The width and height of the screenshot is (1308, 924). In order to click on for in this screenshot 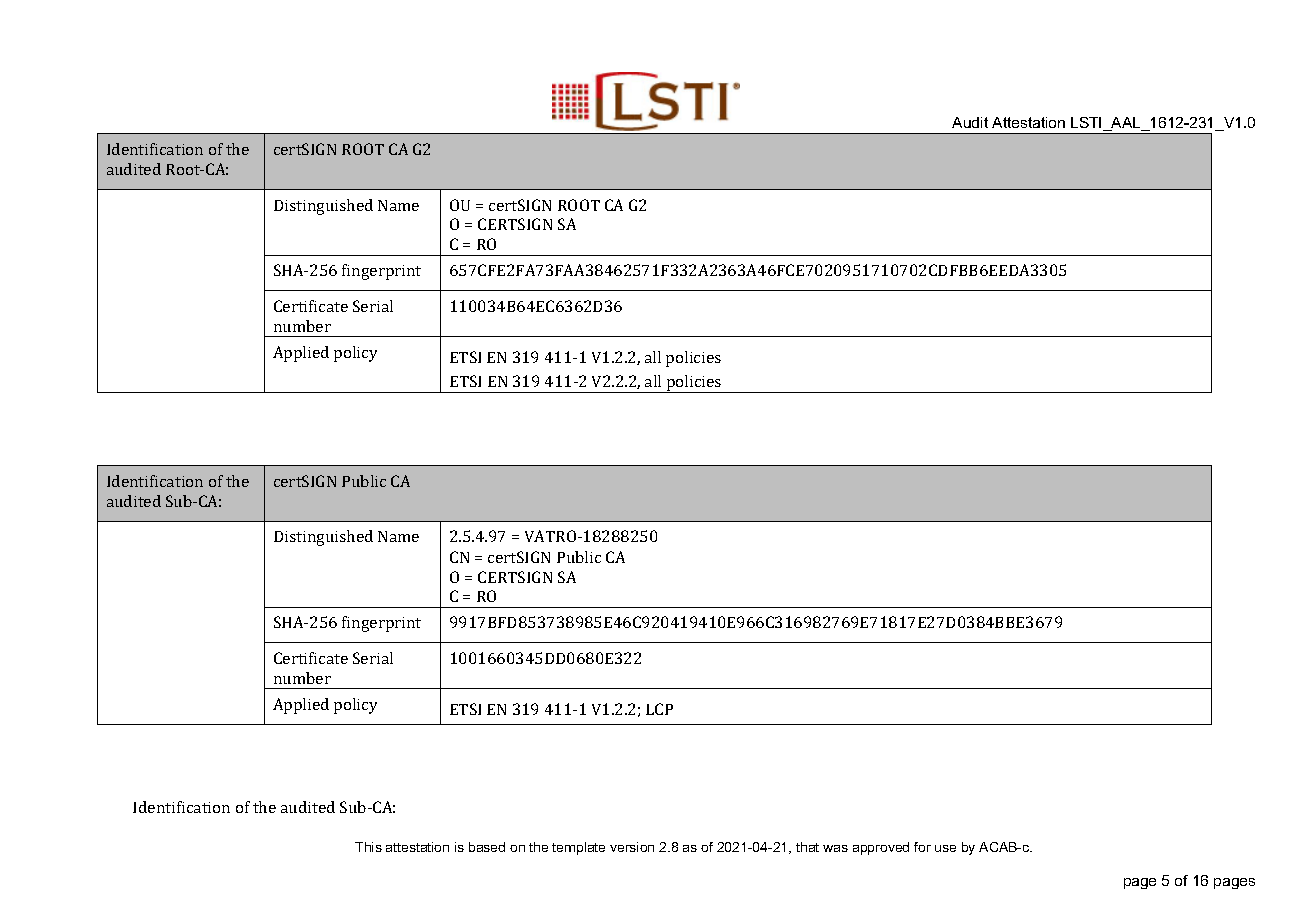, I will do `click(922, 847)`.
